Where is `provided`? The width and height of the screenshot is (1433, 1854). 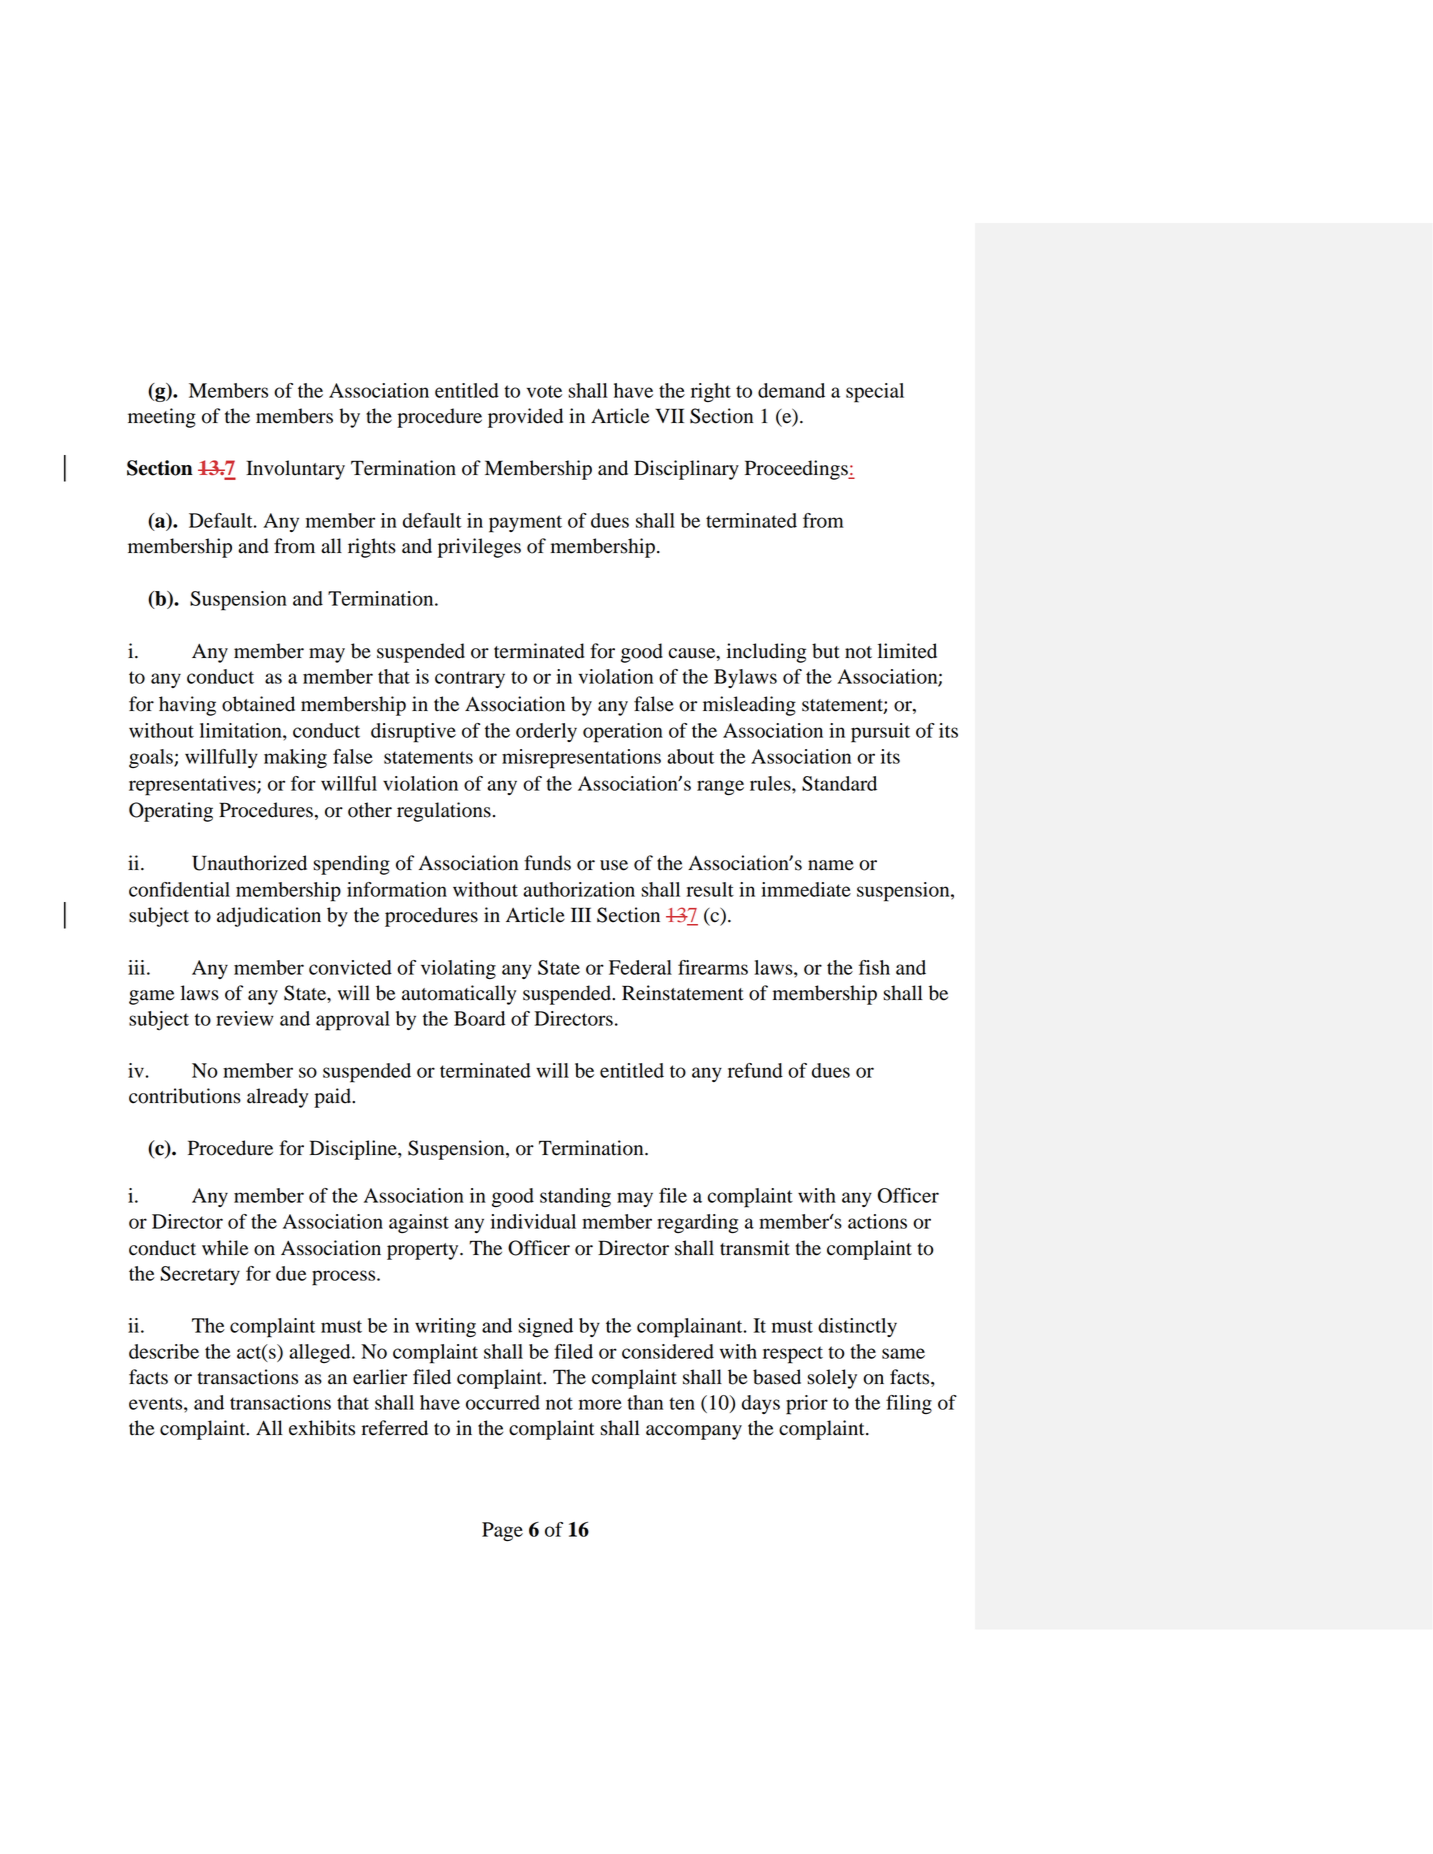 provided is located at coordinates (525, 418).
